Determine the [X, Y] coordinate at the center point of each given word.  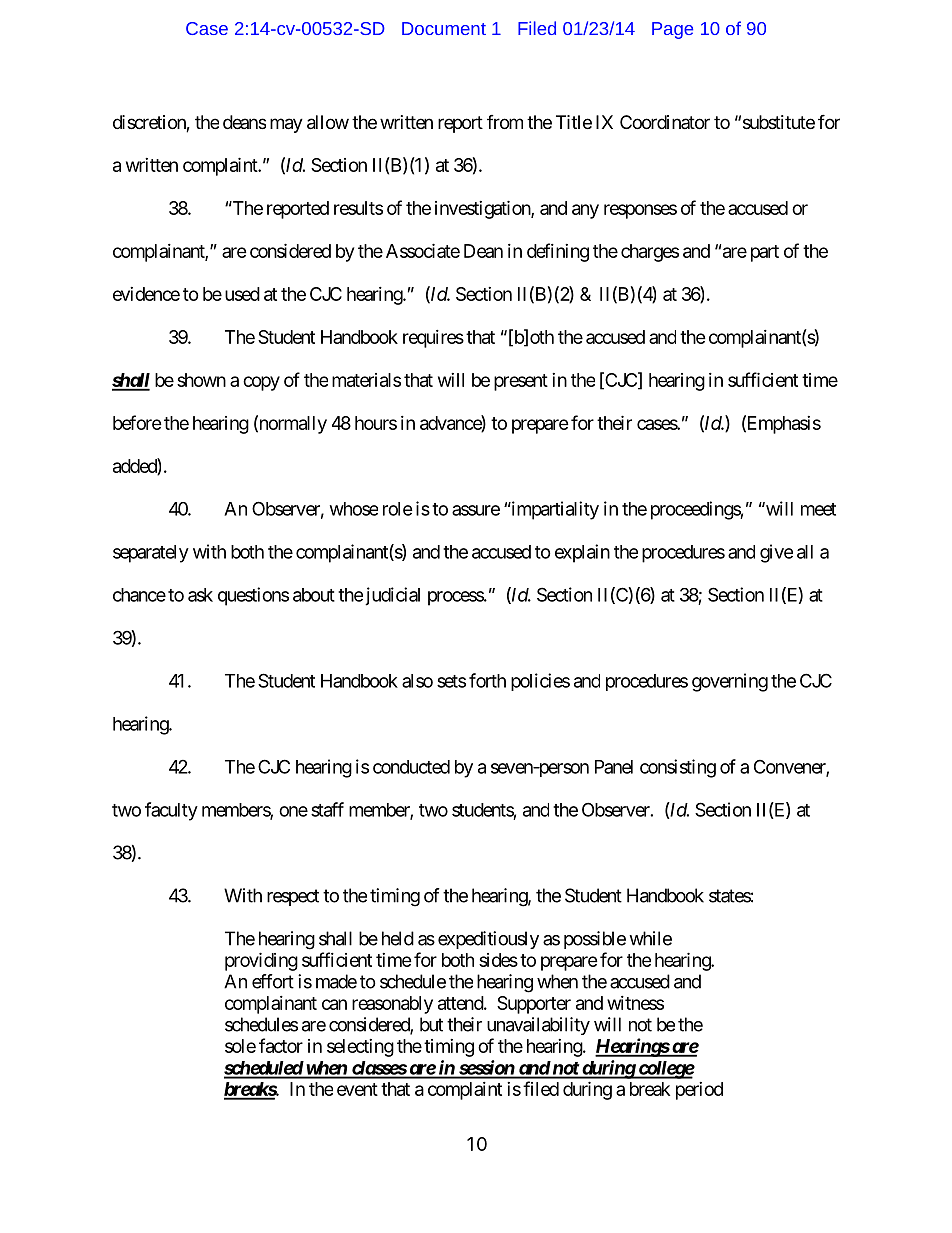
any [585, 211]
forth [487, 680]
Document [444, 28]
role [398, 509]
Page [672, 30]
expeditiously [488, 940]
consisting [678, 768]
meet [818, 509]
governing [730, 682]
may [286, 125]
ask [200, 595]
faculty [171, 811]
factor [281, 1045]
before [137, 422]
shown [201, 380]
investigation [483, 209]
